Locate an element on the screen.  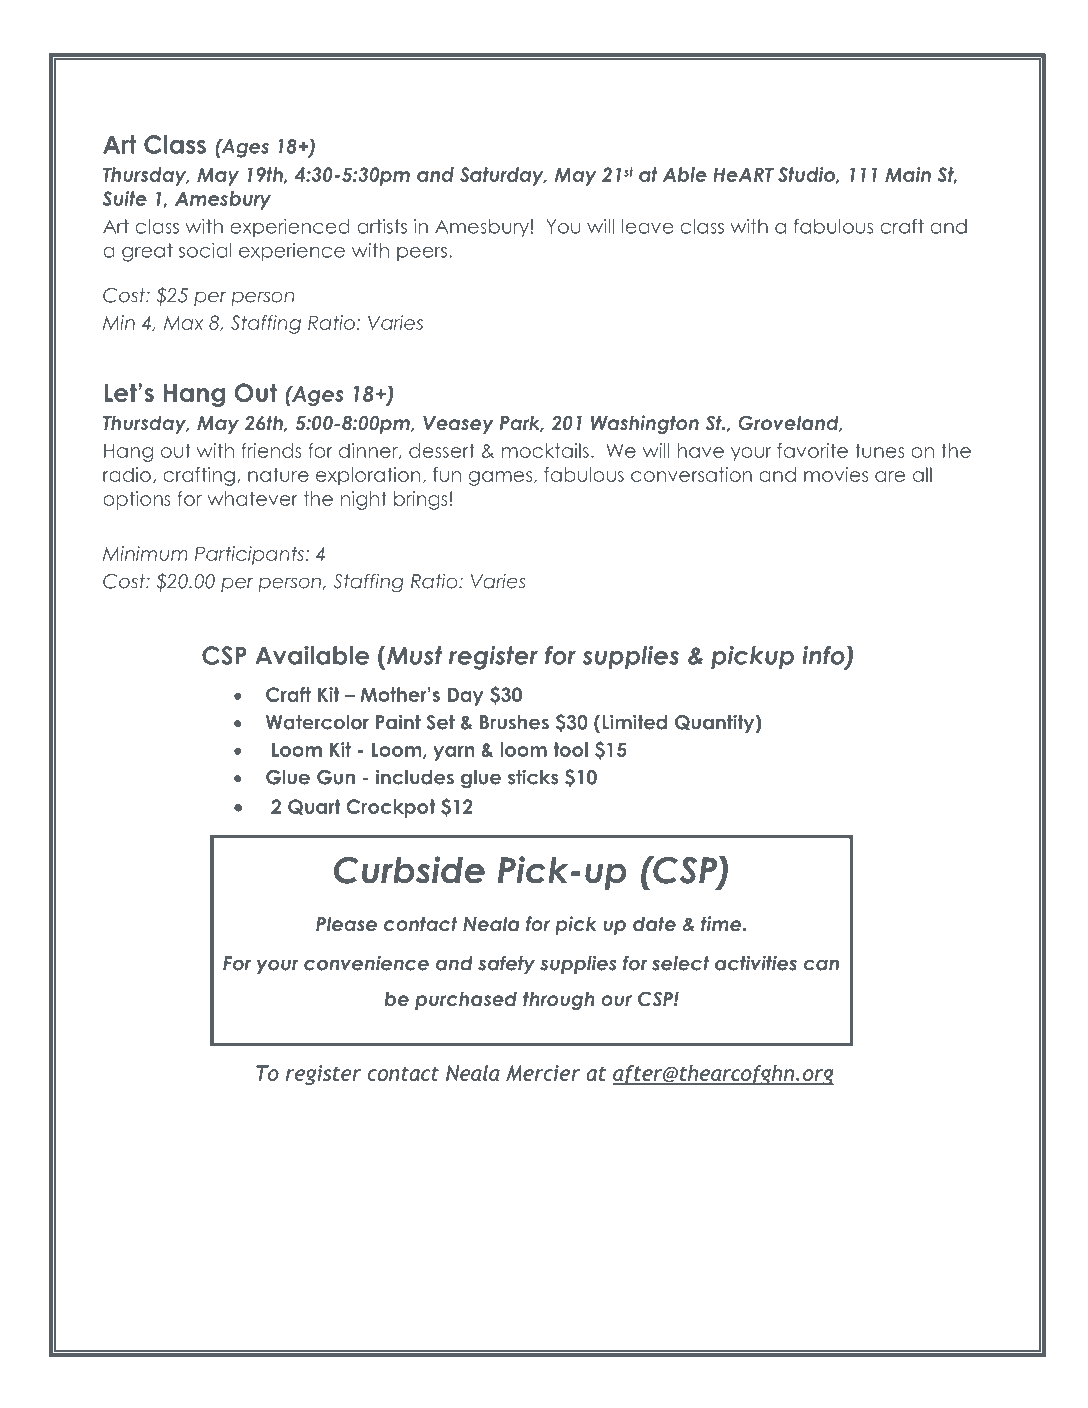
Must is located at coordinates (413, 655).
